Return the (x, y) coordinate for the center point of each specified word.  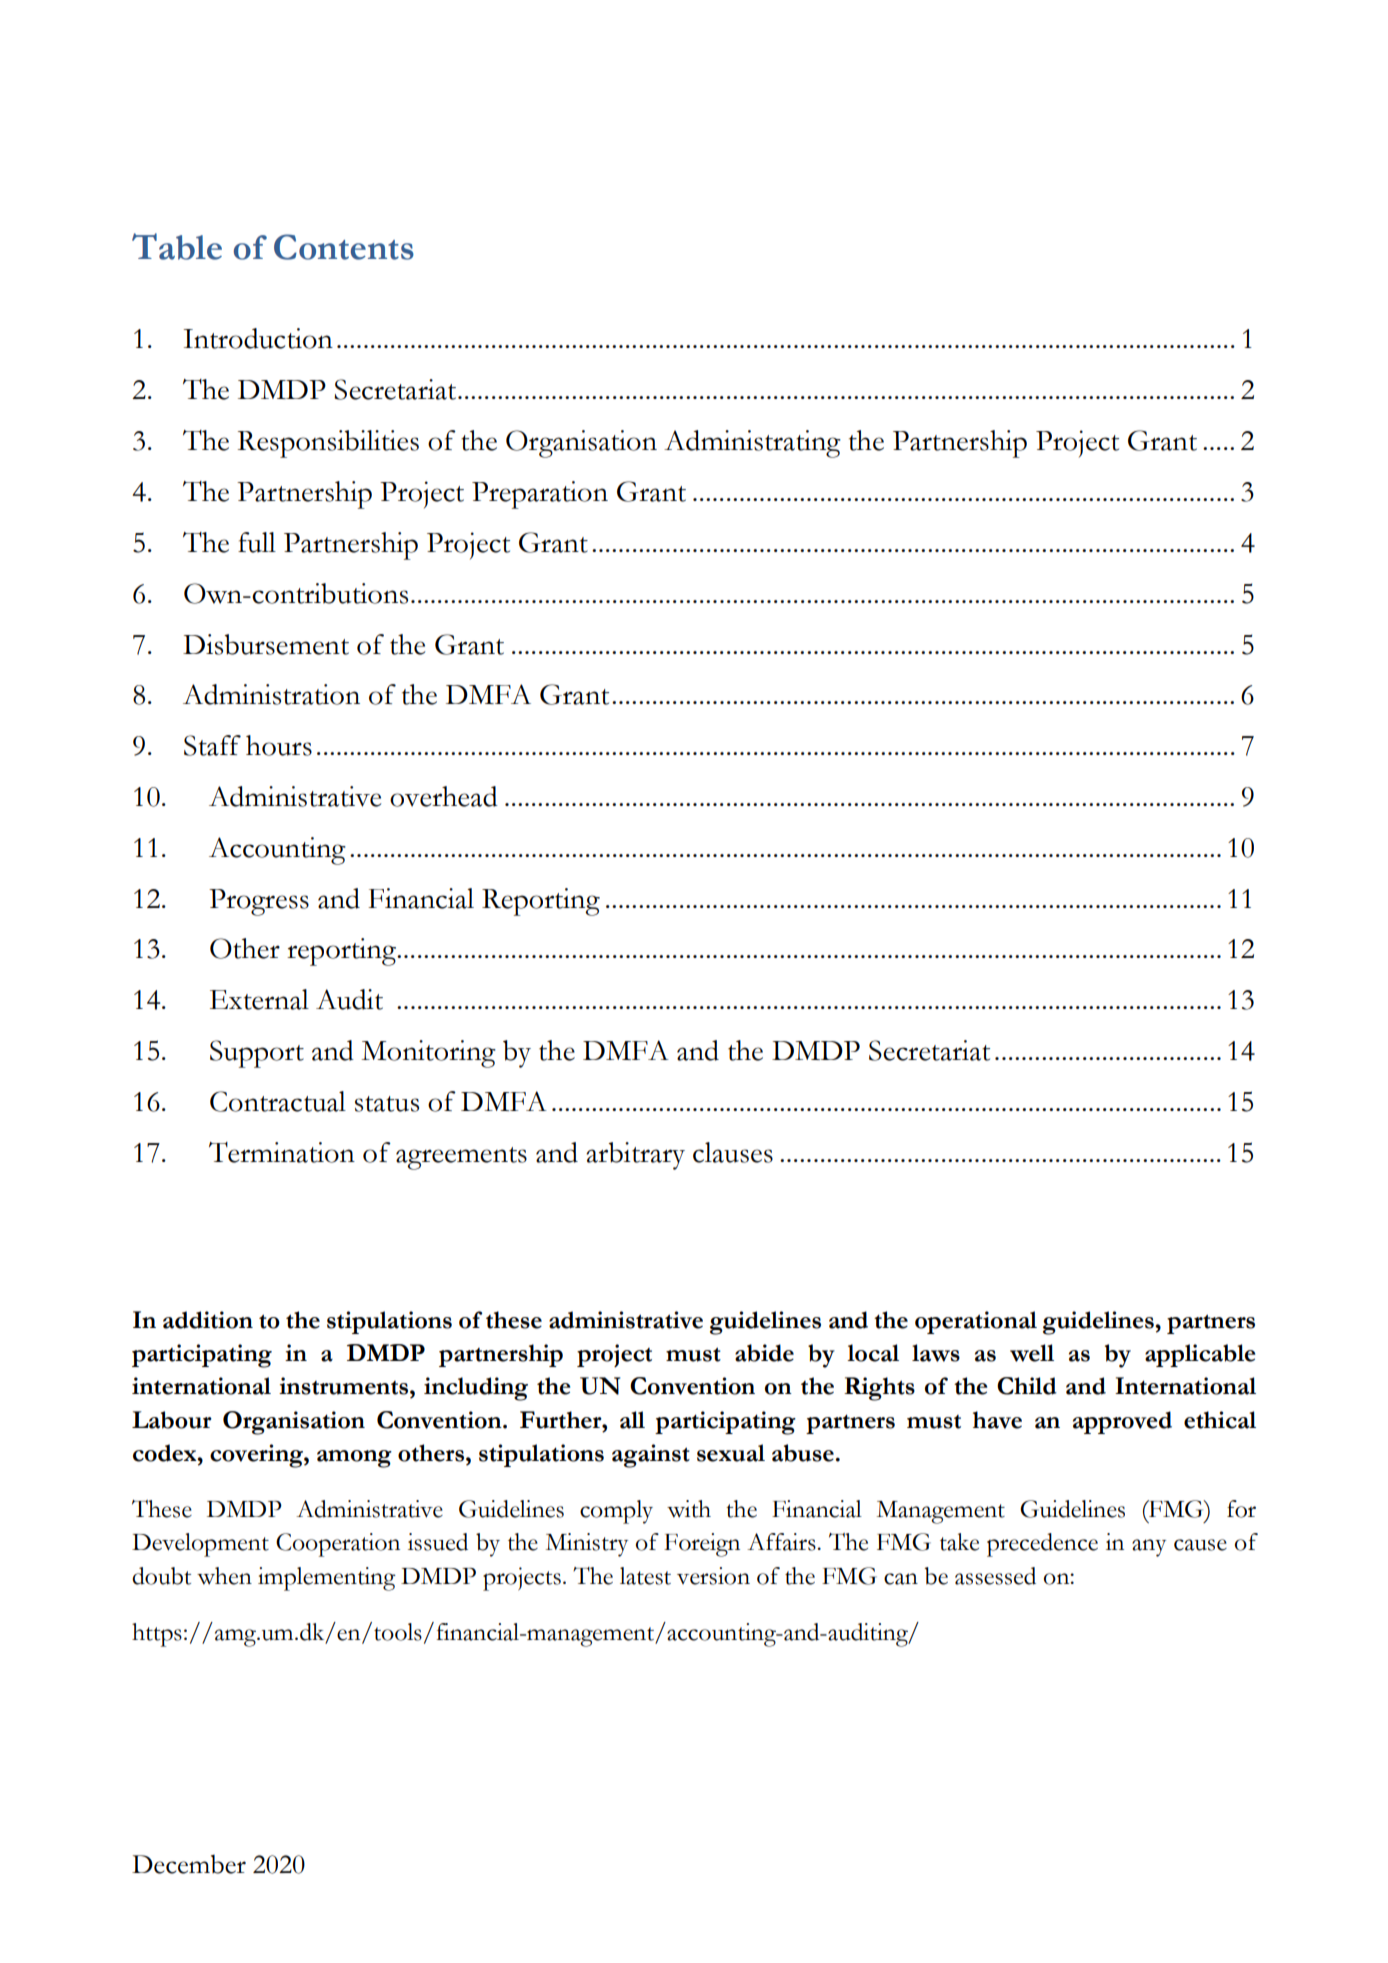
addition (208, 1320)
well (1032, 1353)
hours (279, 745)
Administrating (752, 444)
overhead (444, 796)
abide (764, 1353)
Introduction (258, 338)
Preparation (540, 495)
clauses (733, 1152)
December (189, 1864)
